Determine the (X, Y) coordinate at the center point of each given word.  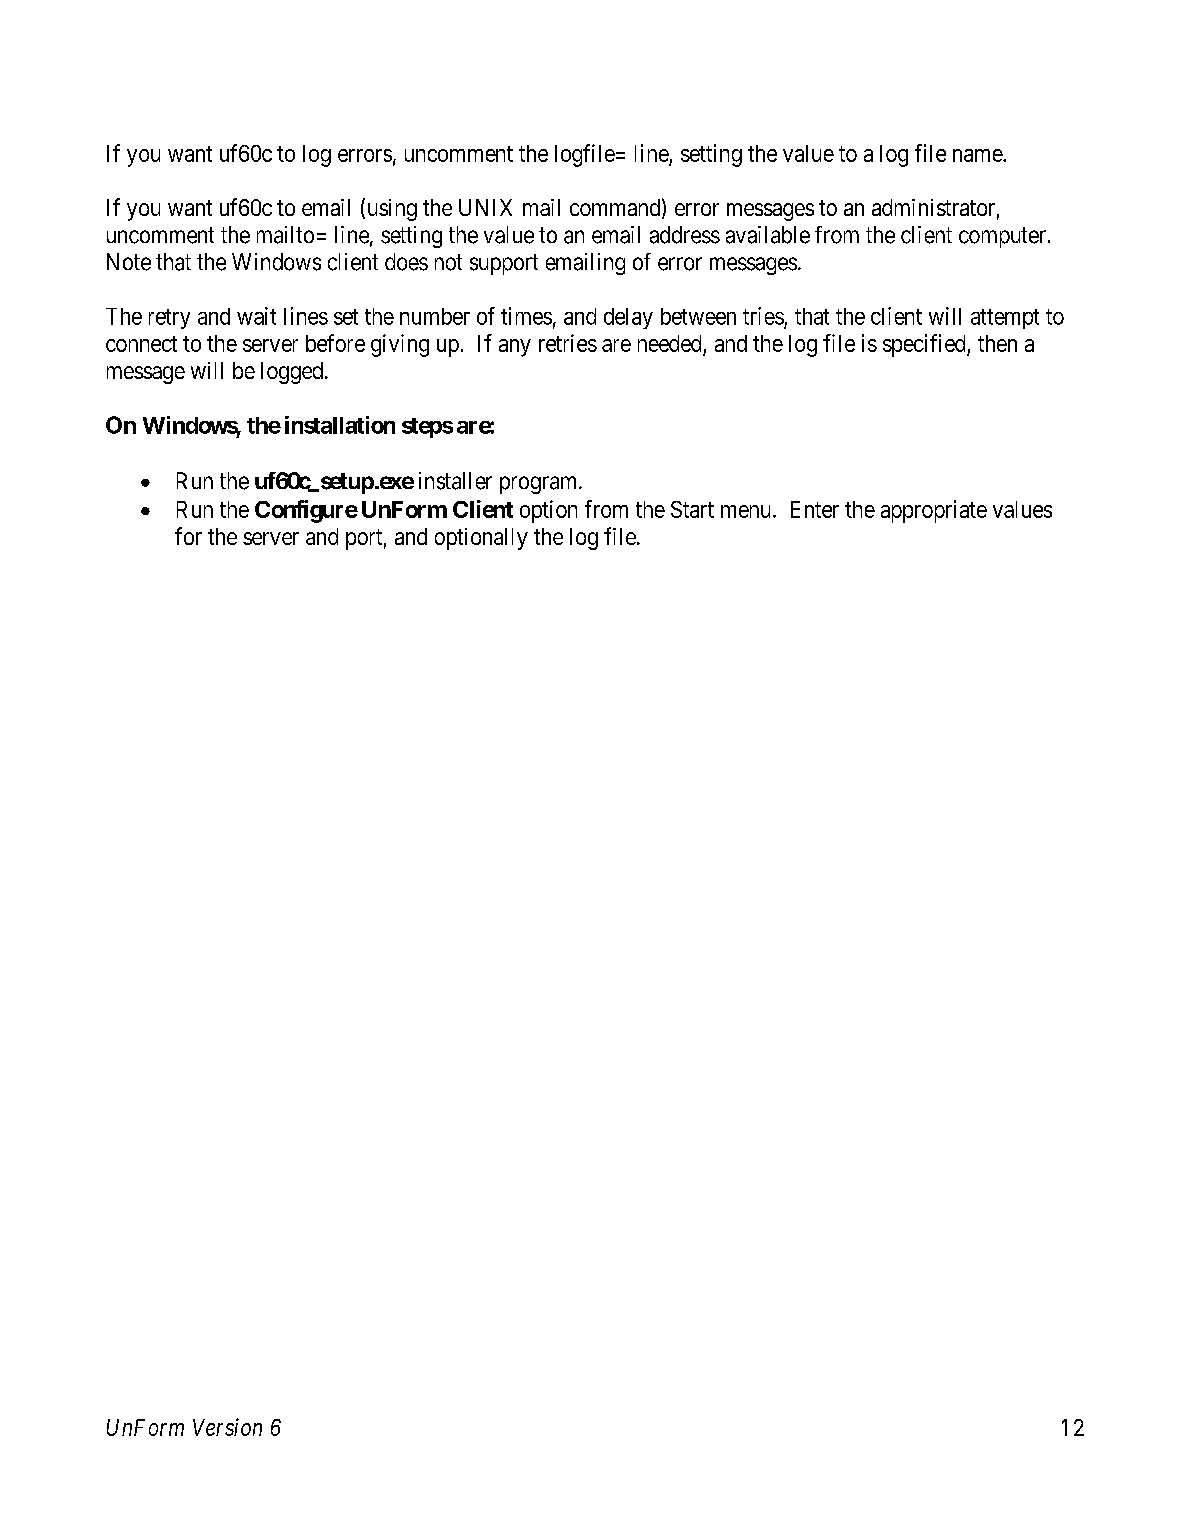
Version (227, 1427)
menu (745, 511)
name (978, 155)
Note (129, 262)
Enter (815, 509)
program (540, 485)
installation (340, 425)
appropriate (934, 511)
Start (692, 509)
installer (455, 481)
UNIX (485, 207)
